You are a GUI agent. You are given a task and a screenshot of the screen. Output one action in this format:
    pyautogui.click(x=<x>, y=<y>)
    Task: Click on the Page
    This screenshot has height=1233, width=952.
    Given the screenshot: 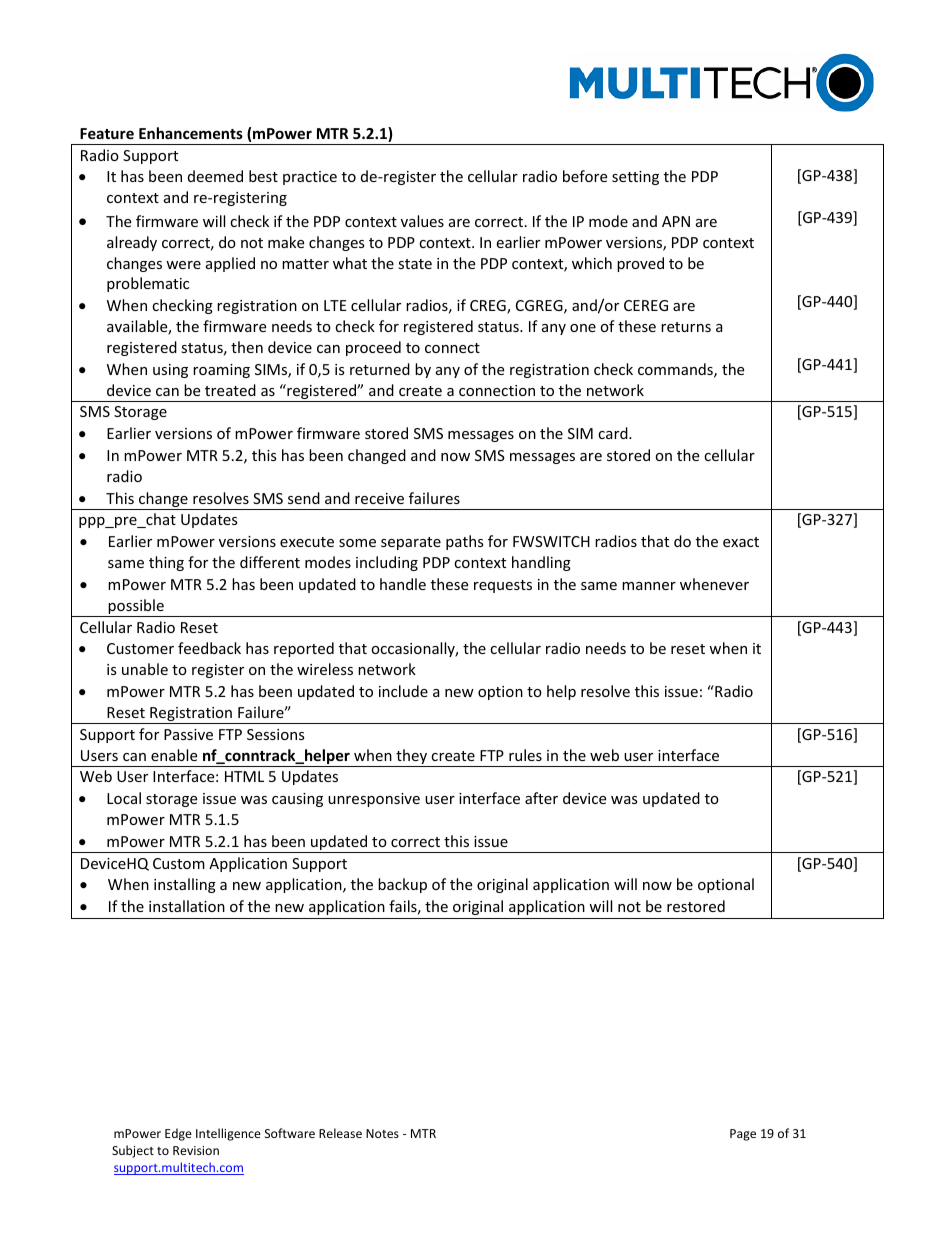 What is the action you would take?
    pyautogui.click(x=743, y=1135)
